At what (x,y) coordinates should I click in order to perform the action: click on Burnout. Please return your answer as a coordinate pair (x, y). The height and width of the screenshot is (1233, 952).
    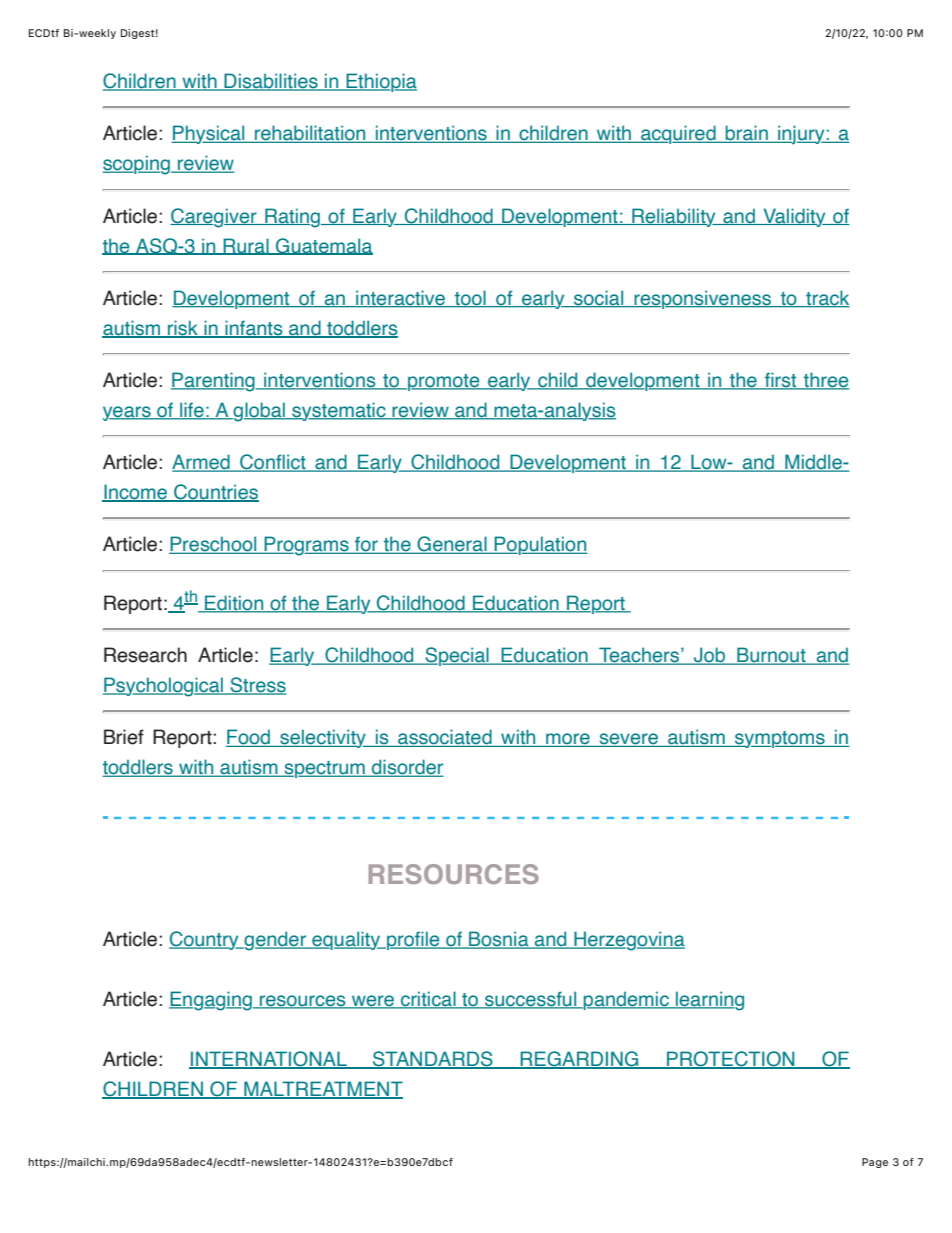
    Looking at the image, I should click on (771, 656).
